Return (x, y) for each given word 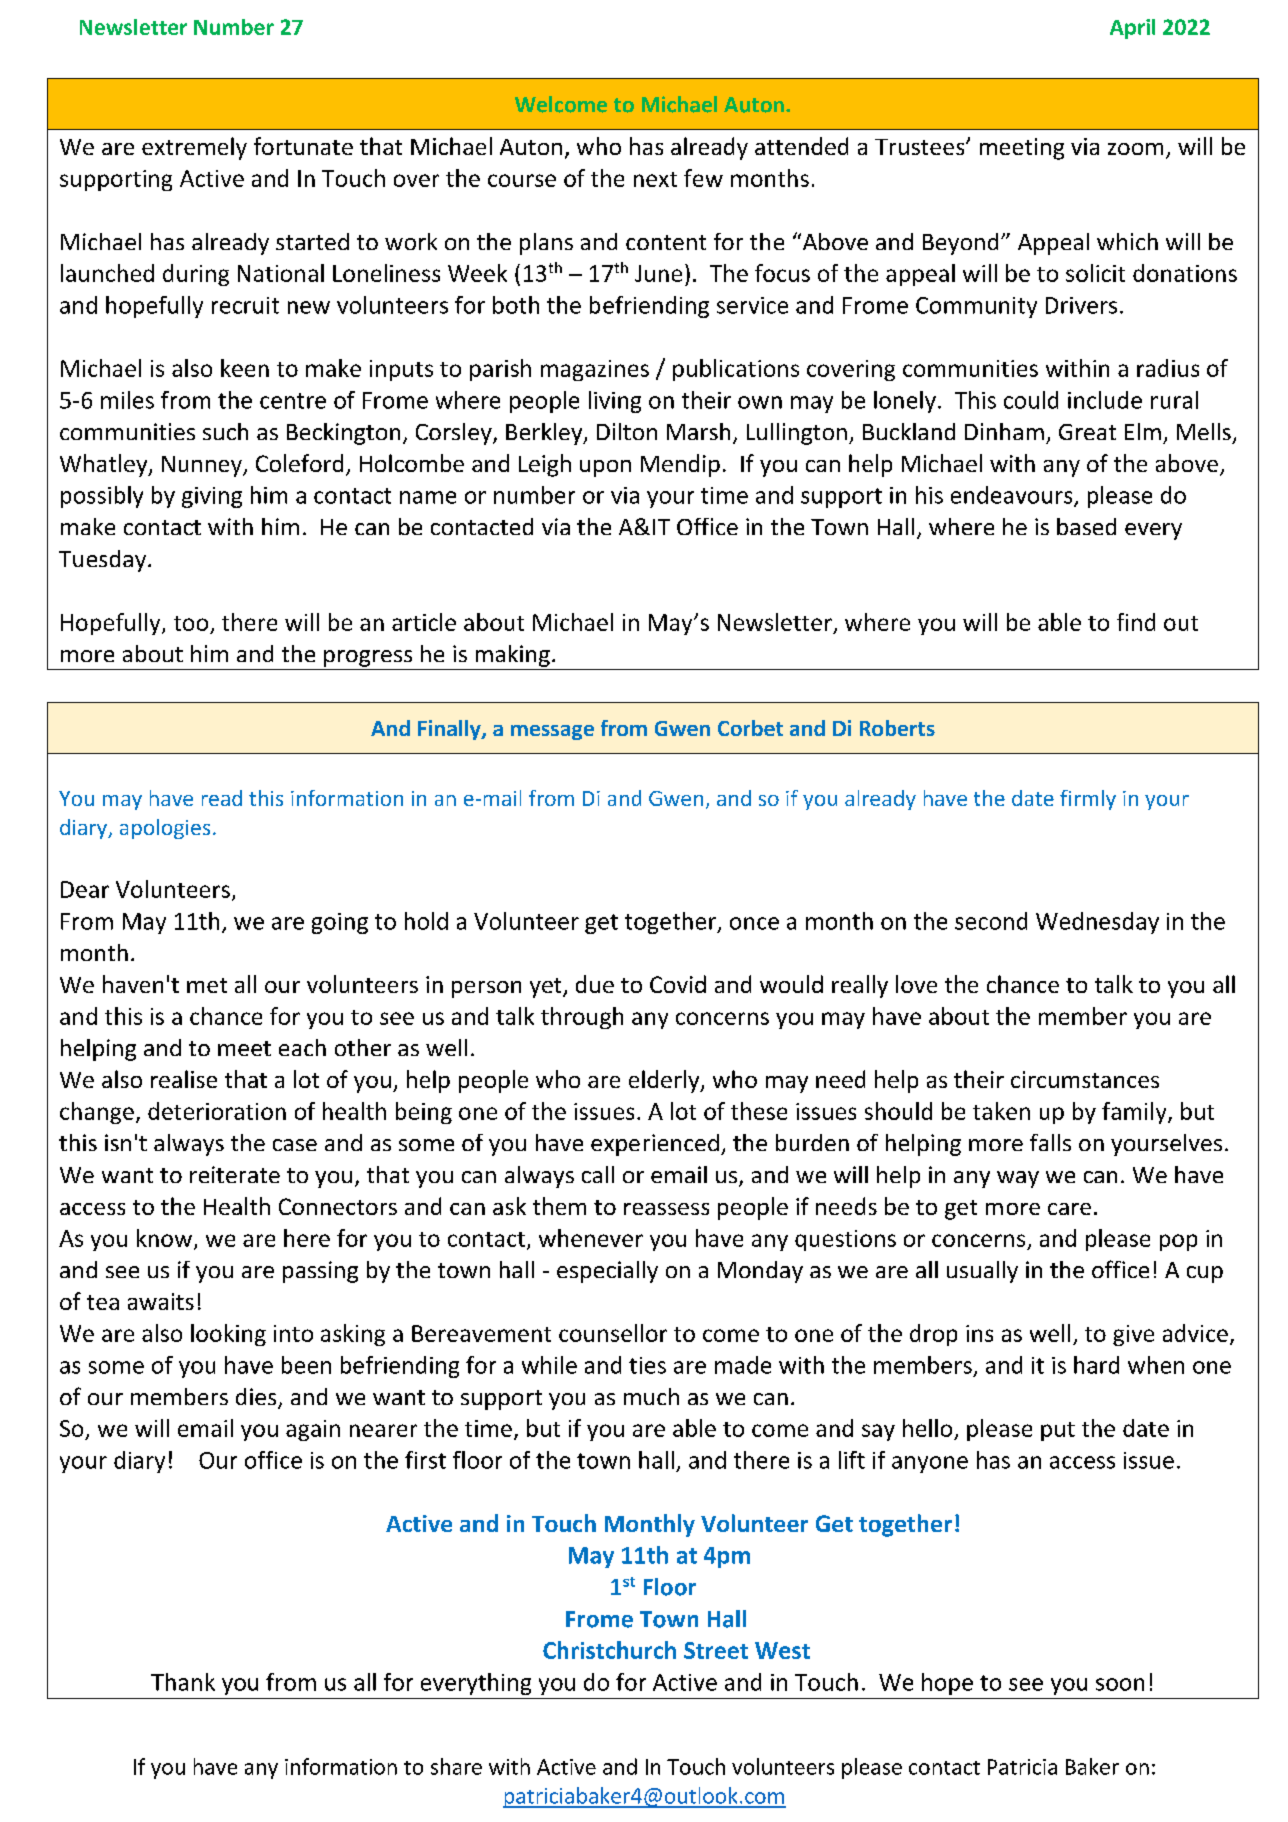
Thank (183, 1682)
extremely (194, 148)
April (1132, 29)
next (655, 179)
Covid (678, 984)
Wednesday (1097, 923)
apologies (165, 829)
